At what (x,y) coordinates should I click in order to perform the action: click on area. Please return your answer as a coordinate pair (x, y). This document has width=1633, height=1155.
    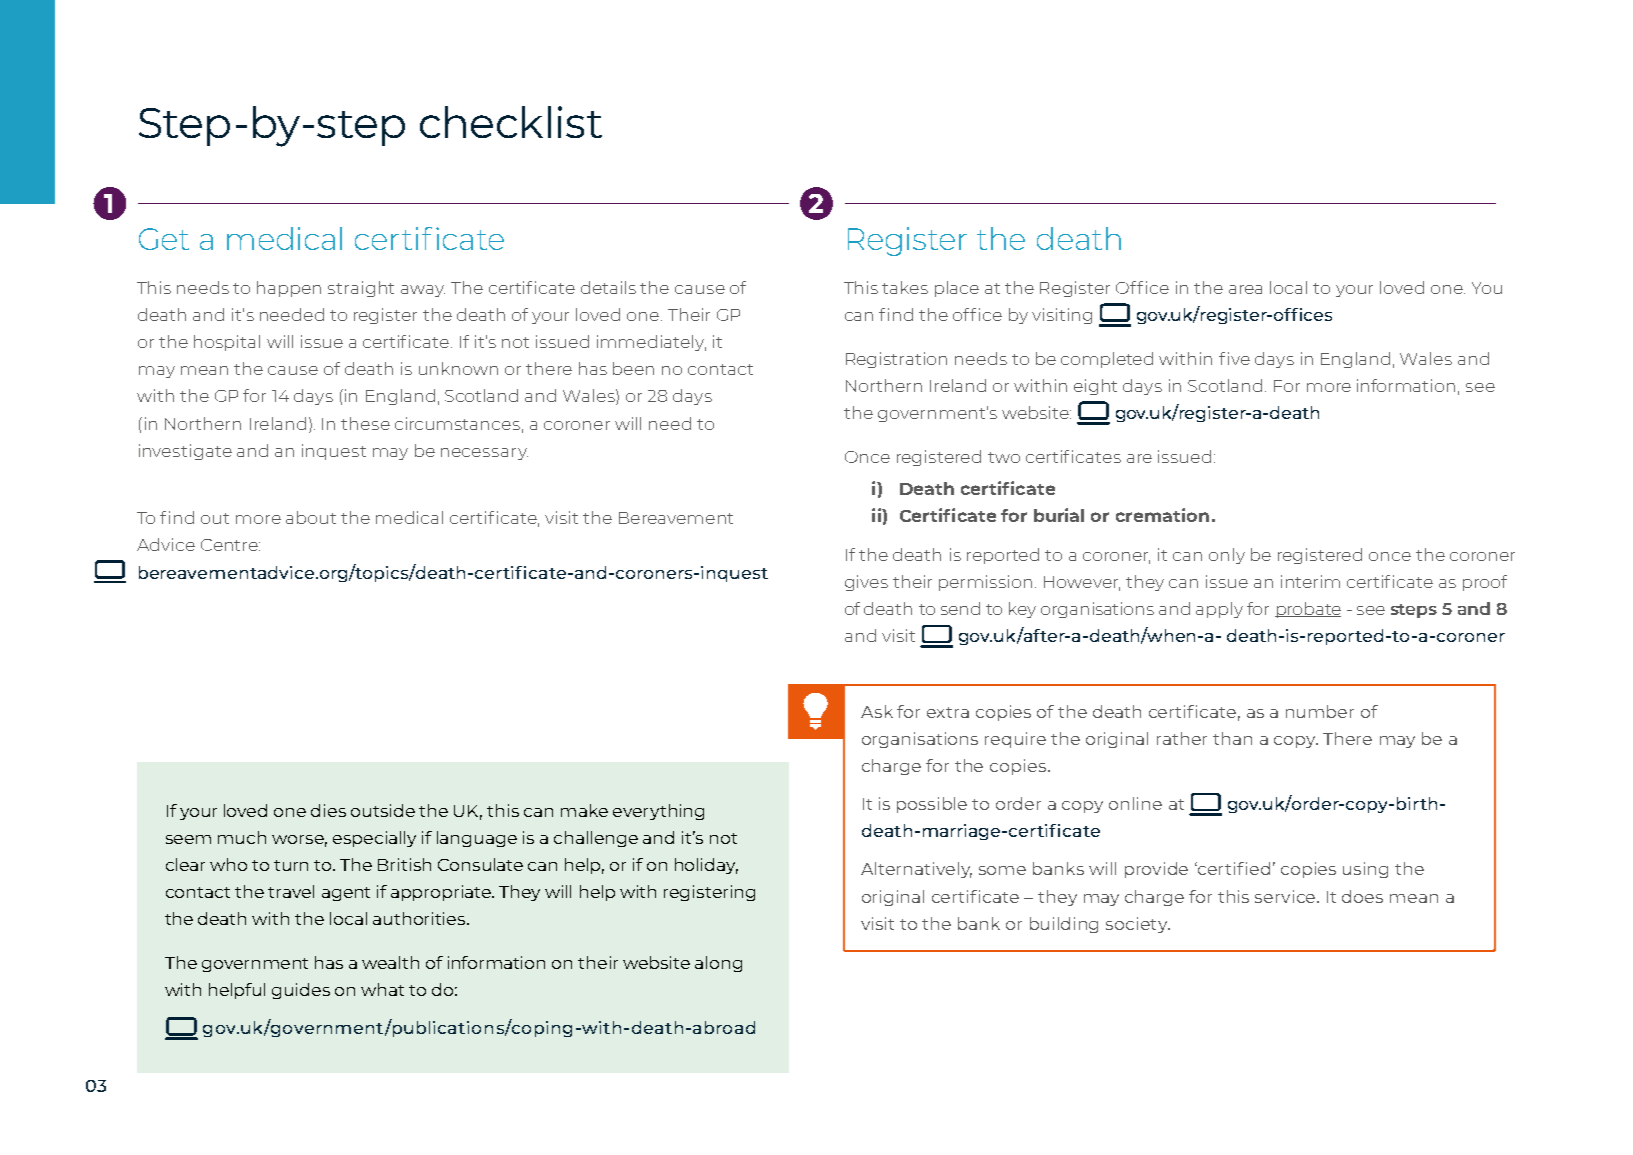
    Looking at the image, I should click on (1245, 289).
